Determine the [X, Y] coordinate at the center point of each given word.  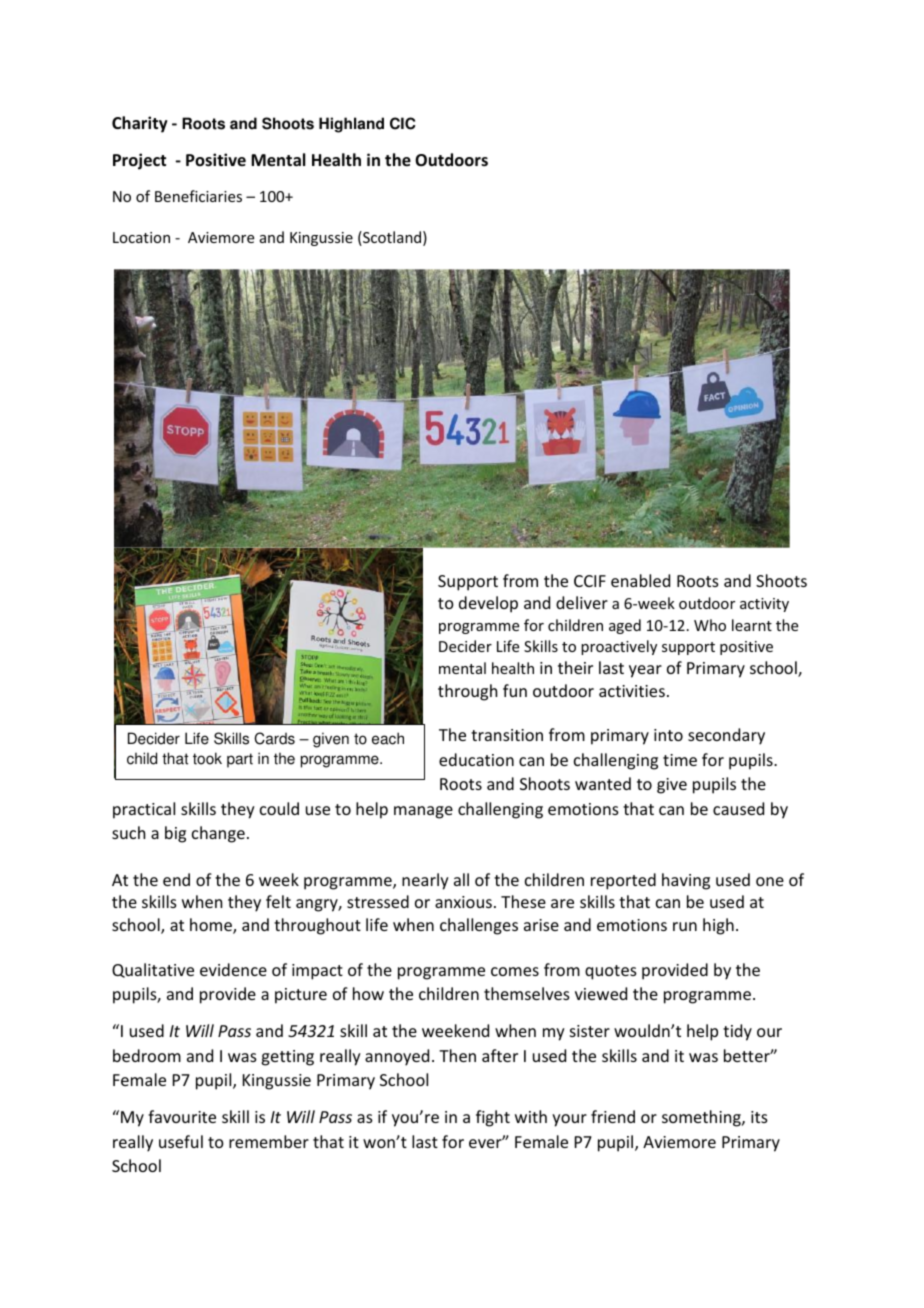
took [207, 758]
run [685, 926]
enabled [640, 580]
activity [764, 605]
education [476, 759]
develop [488, 604]
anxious [463, 902]
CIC [403, 123]
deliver [582, 602]
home [212, 926]
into [668, 735]
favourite [182, 1116]
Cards [274, 738]
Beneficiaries [198, 196]
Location [141, 237]
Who [710, 625]
